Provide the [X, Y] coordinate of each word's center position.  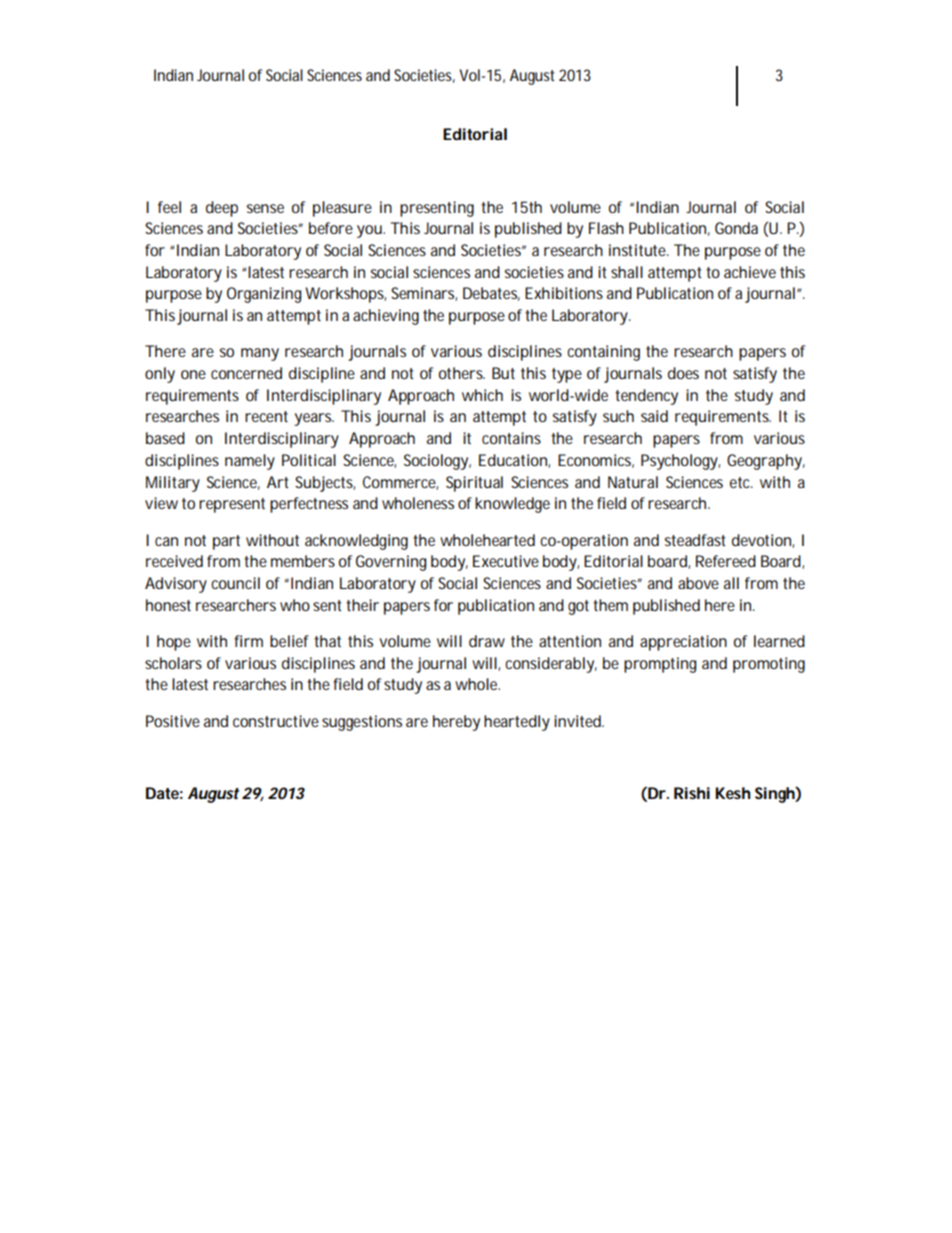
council [235, 583]
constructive [276, 721]
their [362, 605]
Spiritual [474, 484]
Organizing [264, 295]
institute [637, 250]
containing [603, 353]
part [226, 542]
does [683, 373]
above [698, 583]
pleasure [342, 209]
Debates [490, 293]
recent [266, 416]
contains [511, 438]
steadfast [695, 540]
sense [265, 208]
